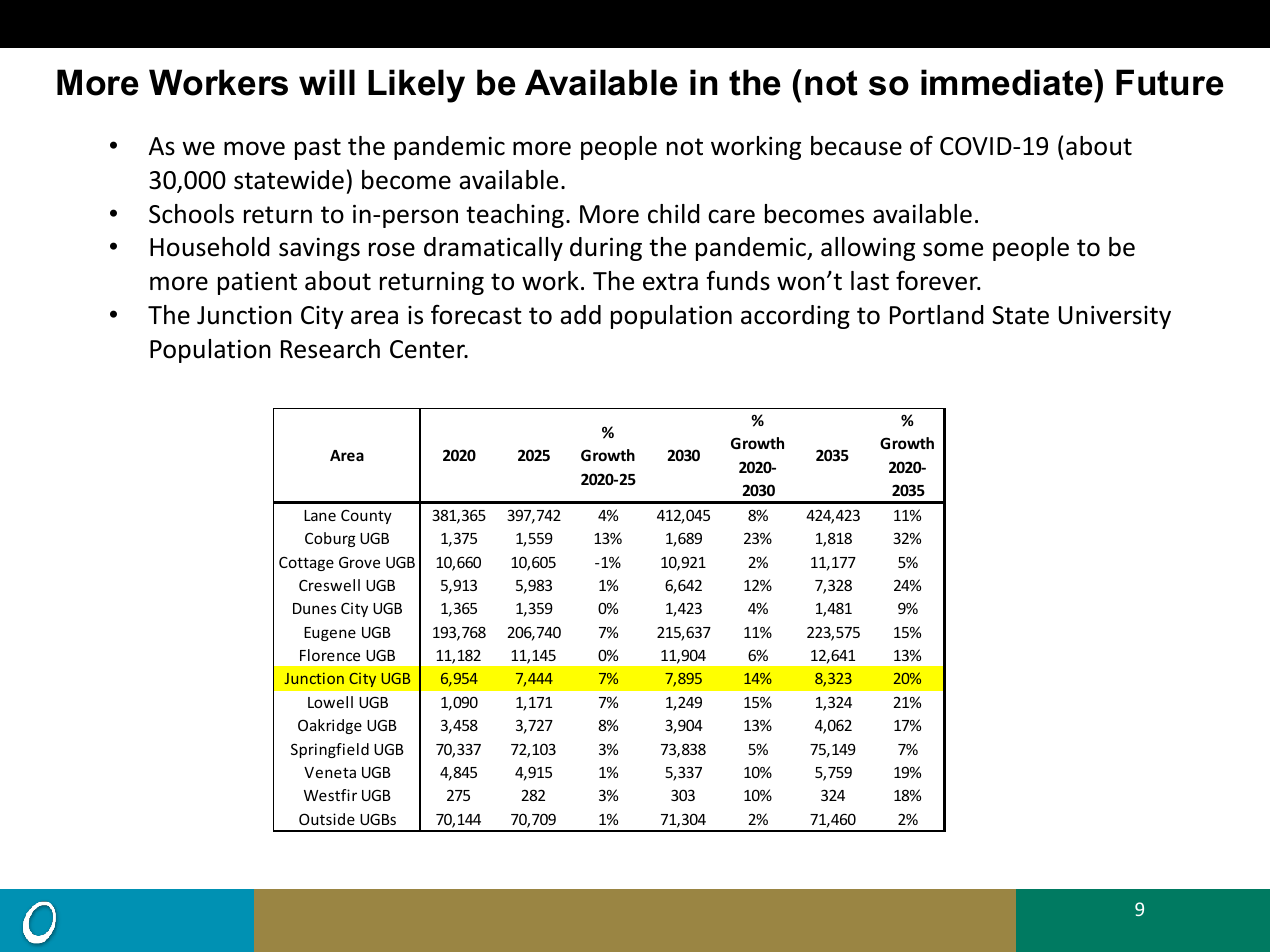  Describe the element at coordinates (366, 517) in the screenshot. I see `County` at that location.
